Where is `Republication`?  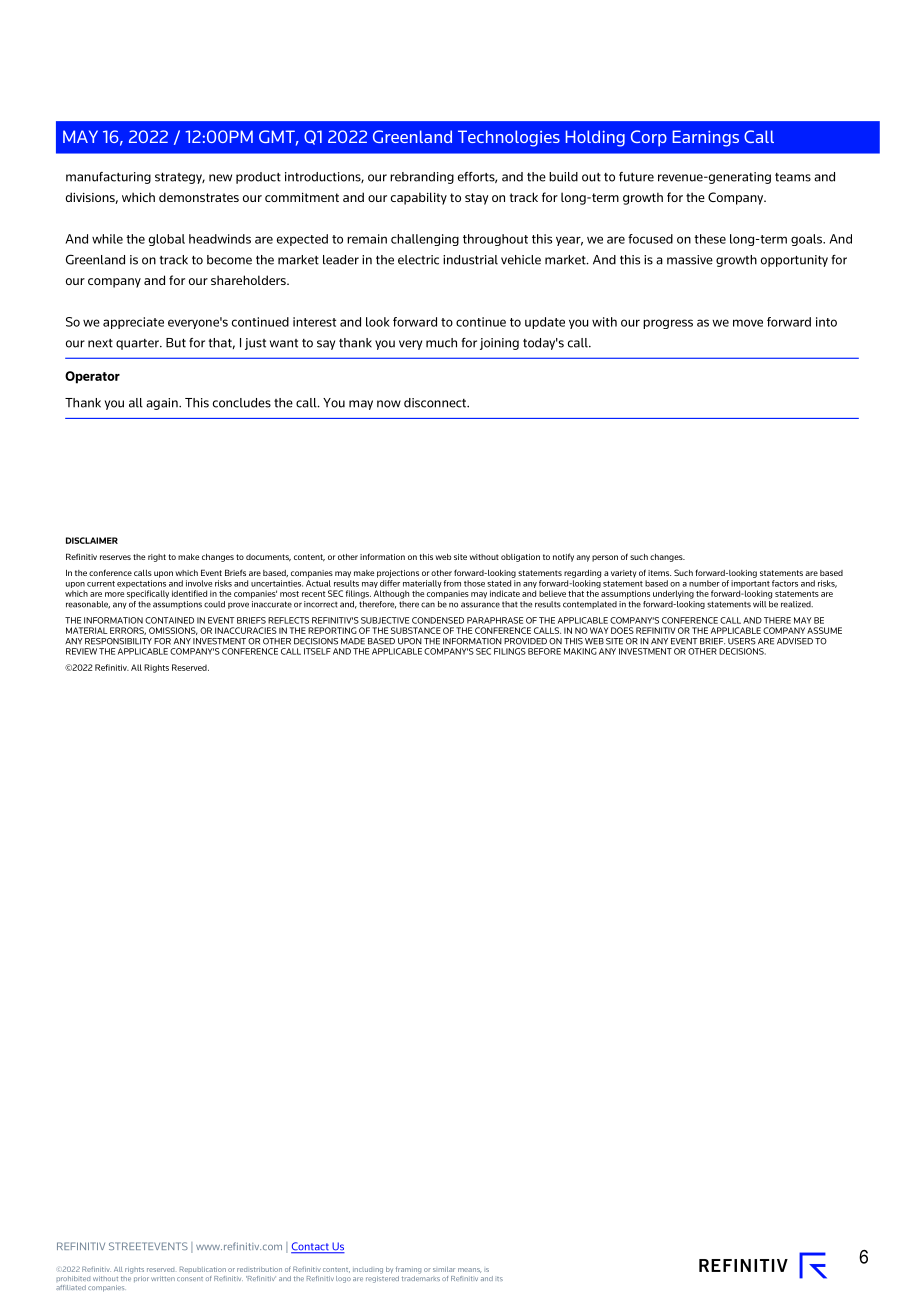 Republication is located at coordinates (203, 1269).
